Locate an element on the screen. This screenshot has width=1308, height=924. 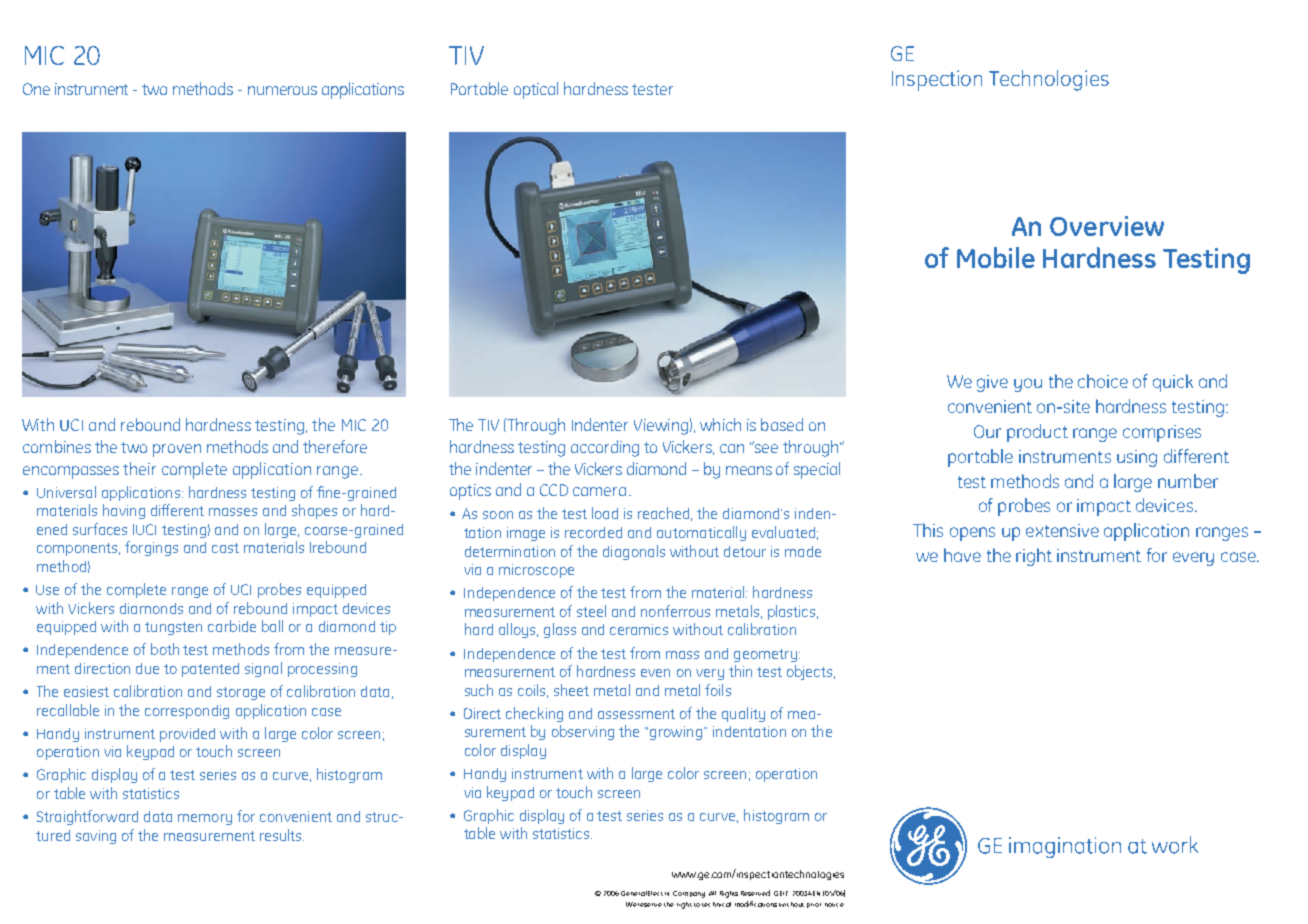
General is located at coordinates (634, 893).
